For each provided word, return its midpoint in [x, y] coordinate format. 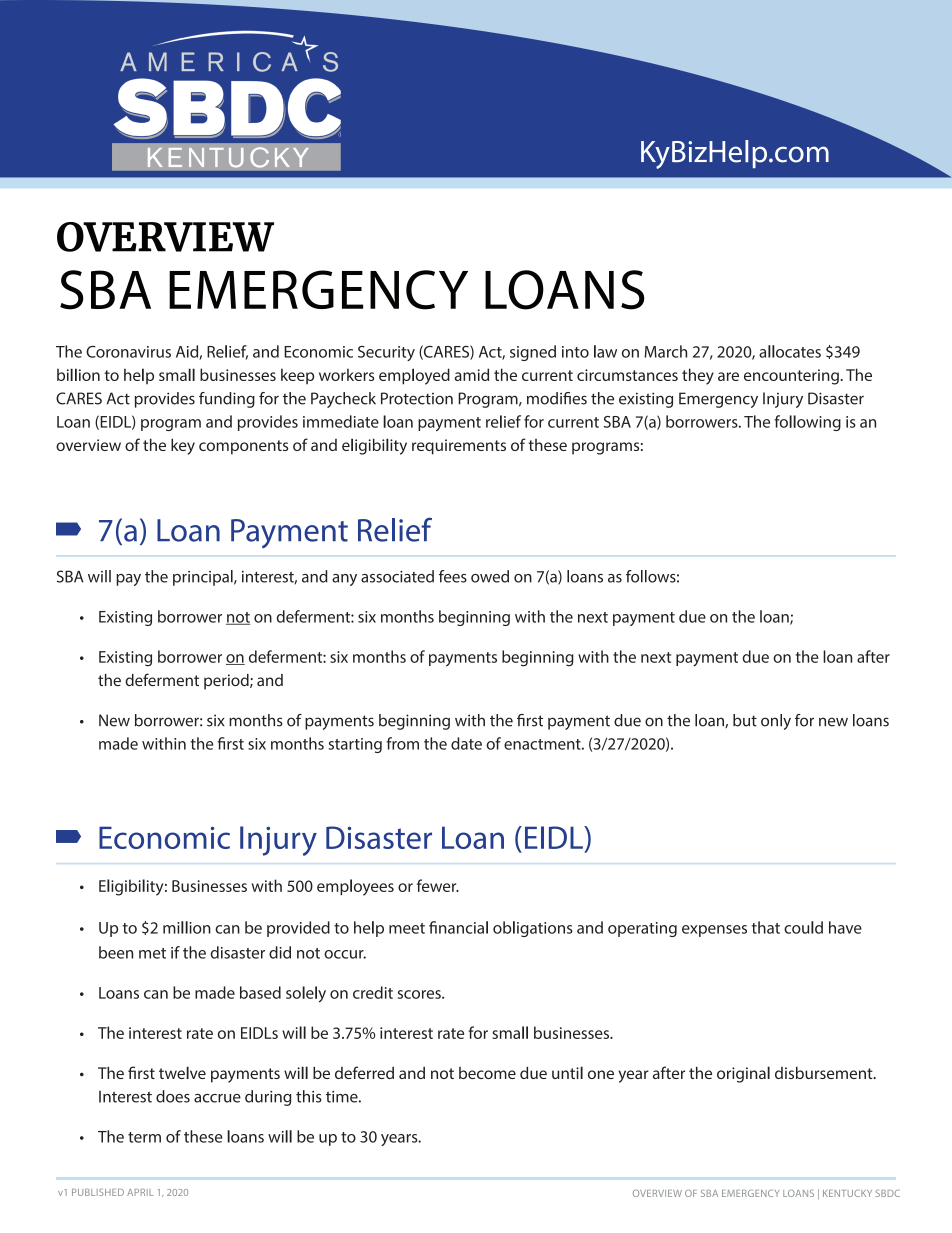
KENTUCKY [847, 1193]
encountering [791, 377]
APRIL [140, 1192]
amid [472, 374]
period [227, 682]
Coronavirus [128, 352]
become [487, 1073]
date [466, 743]
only [776, 722]
